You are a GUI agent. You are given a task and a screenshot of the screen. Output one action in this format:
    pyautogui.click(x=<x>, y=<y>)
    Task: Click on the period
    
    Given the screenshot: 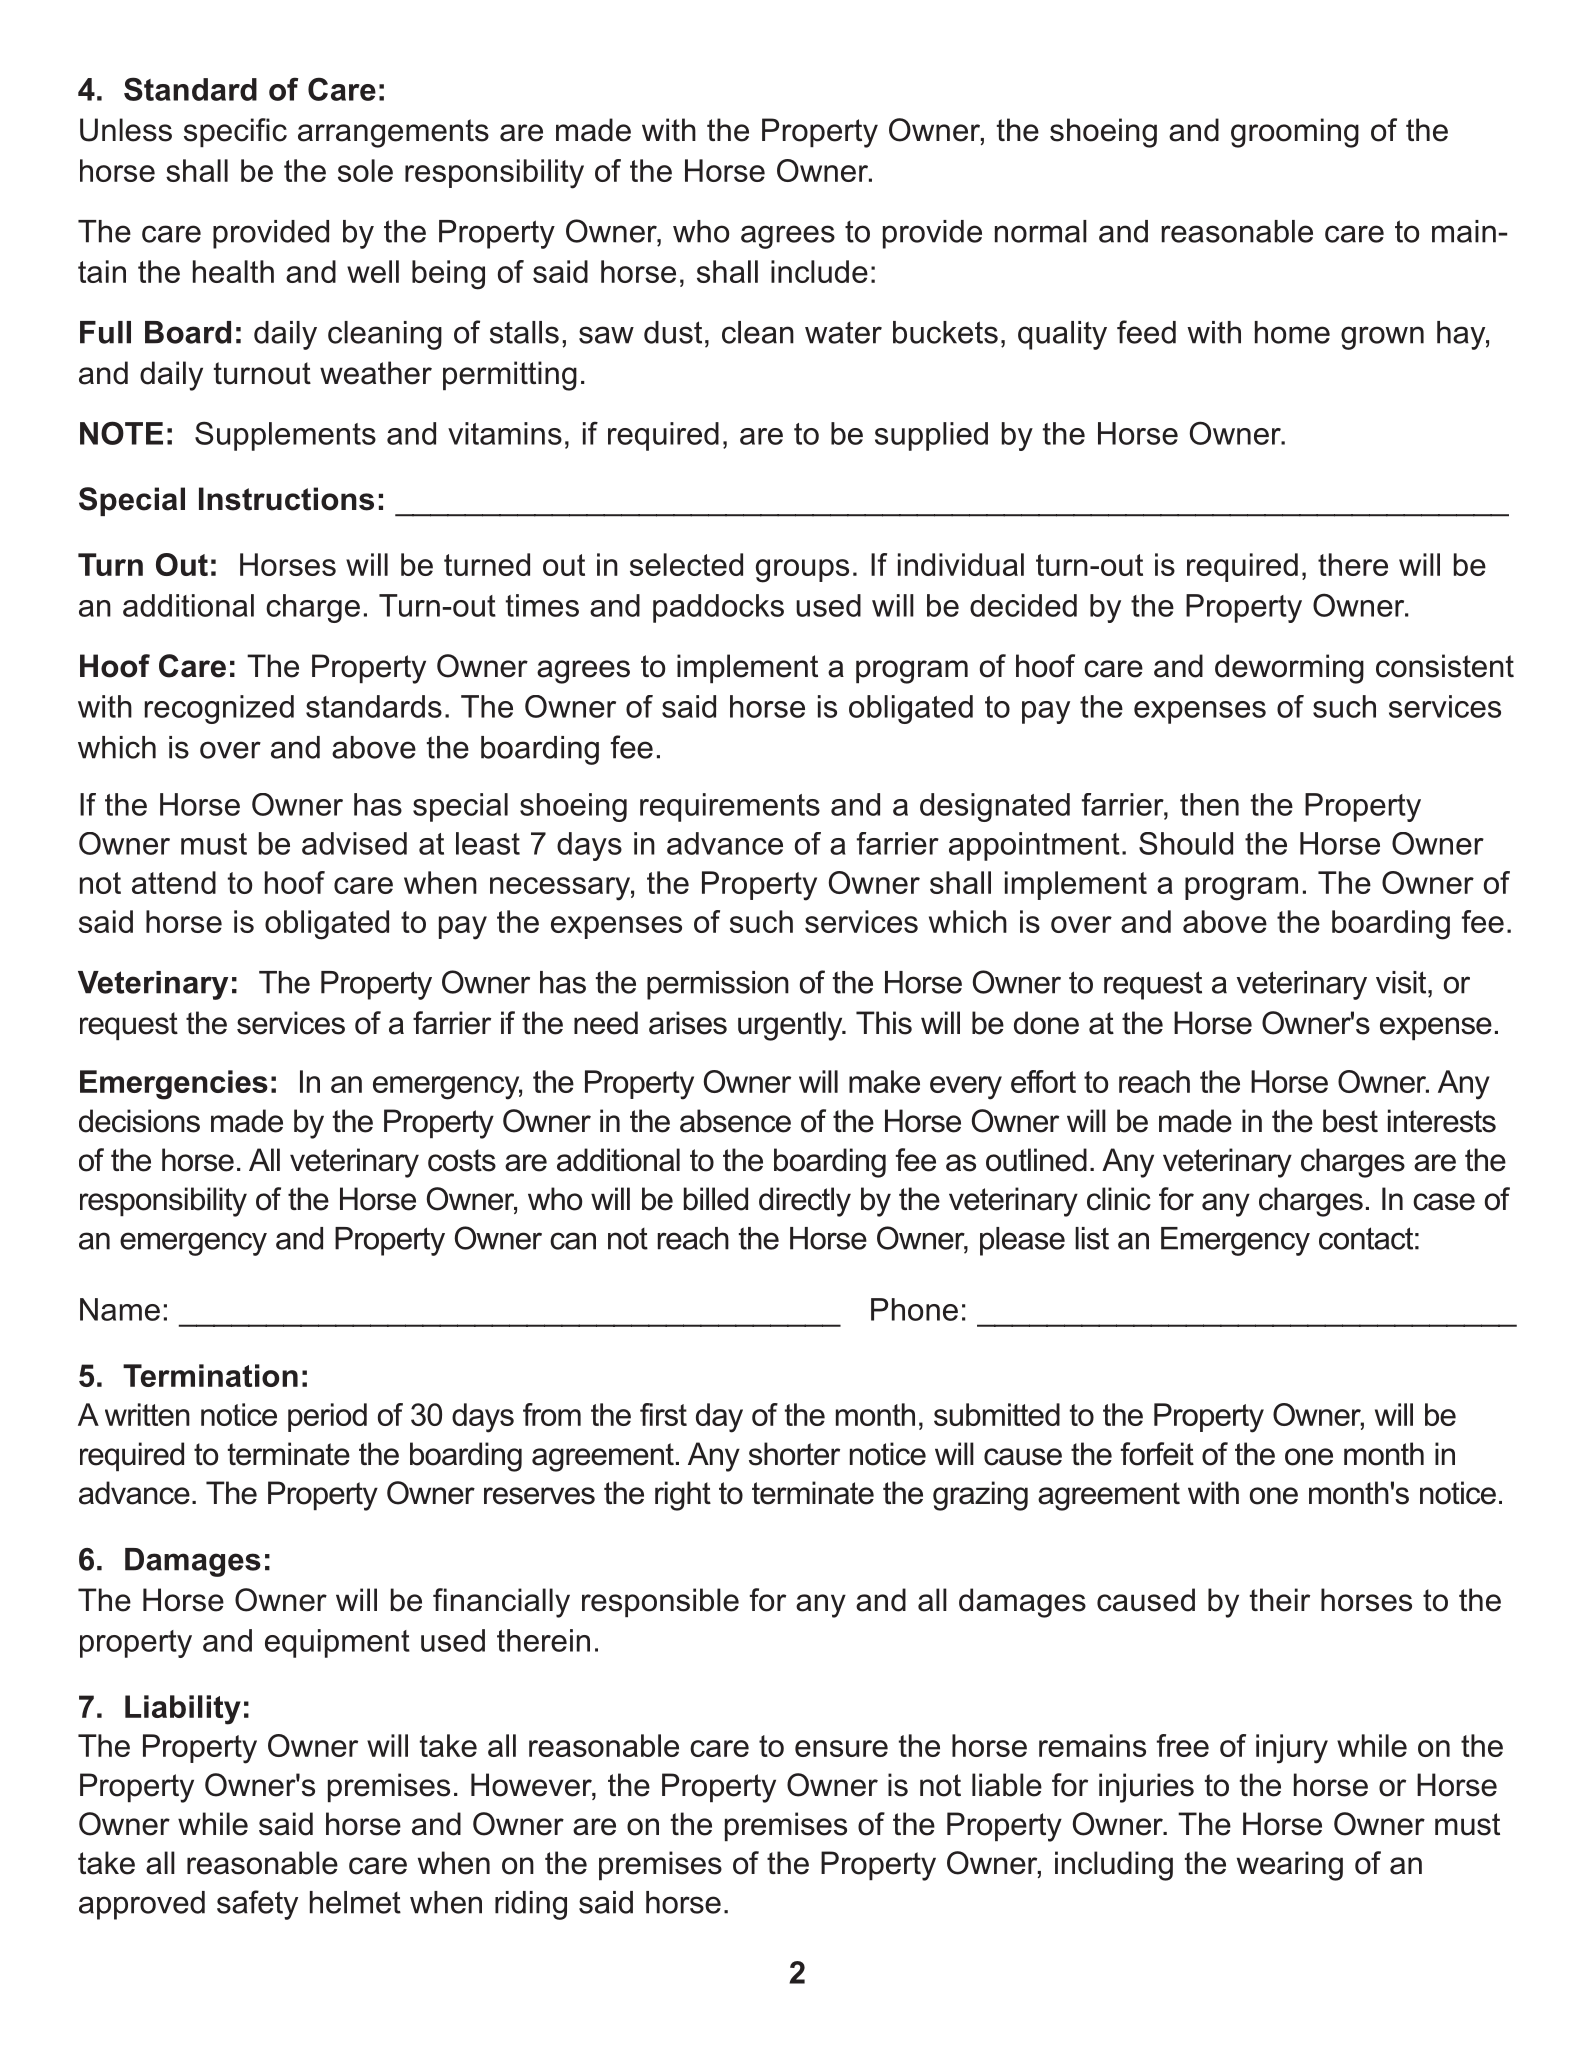 What is the action you would take?
    pyautogui.click(x=327, y=1417)
